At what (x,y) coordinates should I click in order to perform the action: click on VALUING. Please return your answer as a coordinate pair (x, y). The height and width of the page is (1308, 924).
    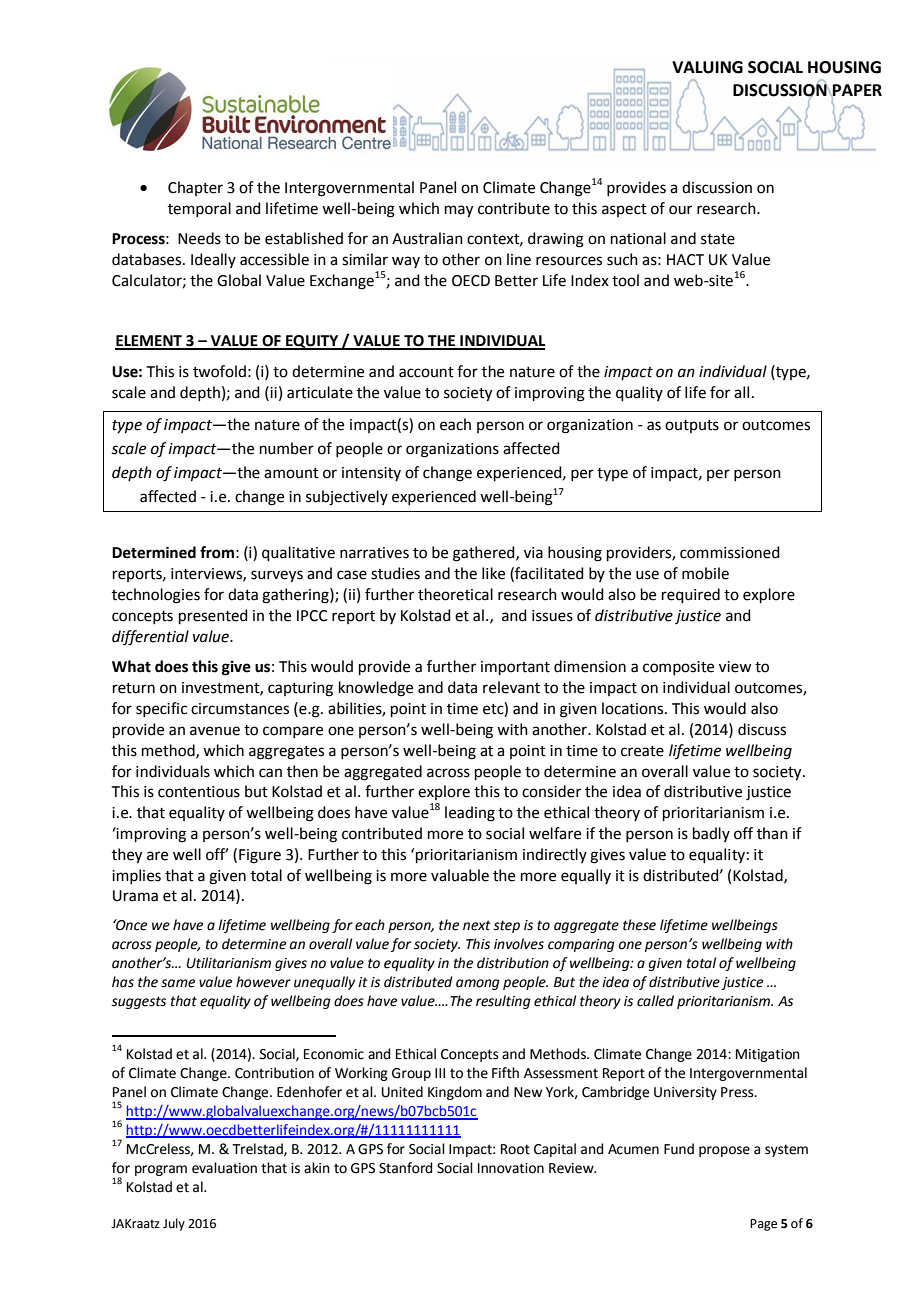
    Looking at the image, I should click on (707, 67).
